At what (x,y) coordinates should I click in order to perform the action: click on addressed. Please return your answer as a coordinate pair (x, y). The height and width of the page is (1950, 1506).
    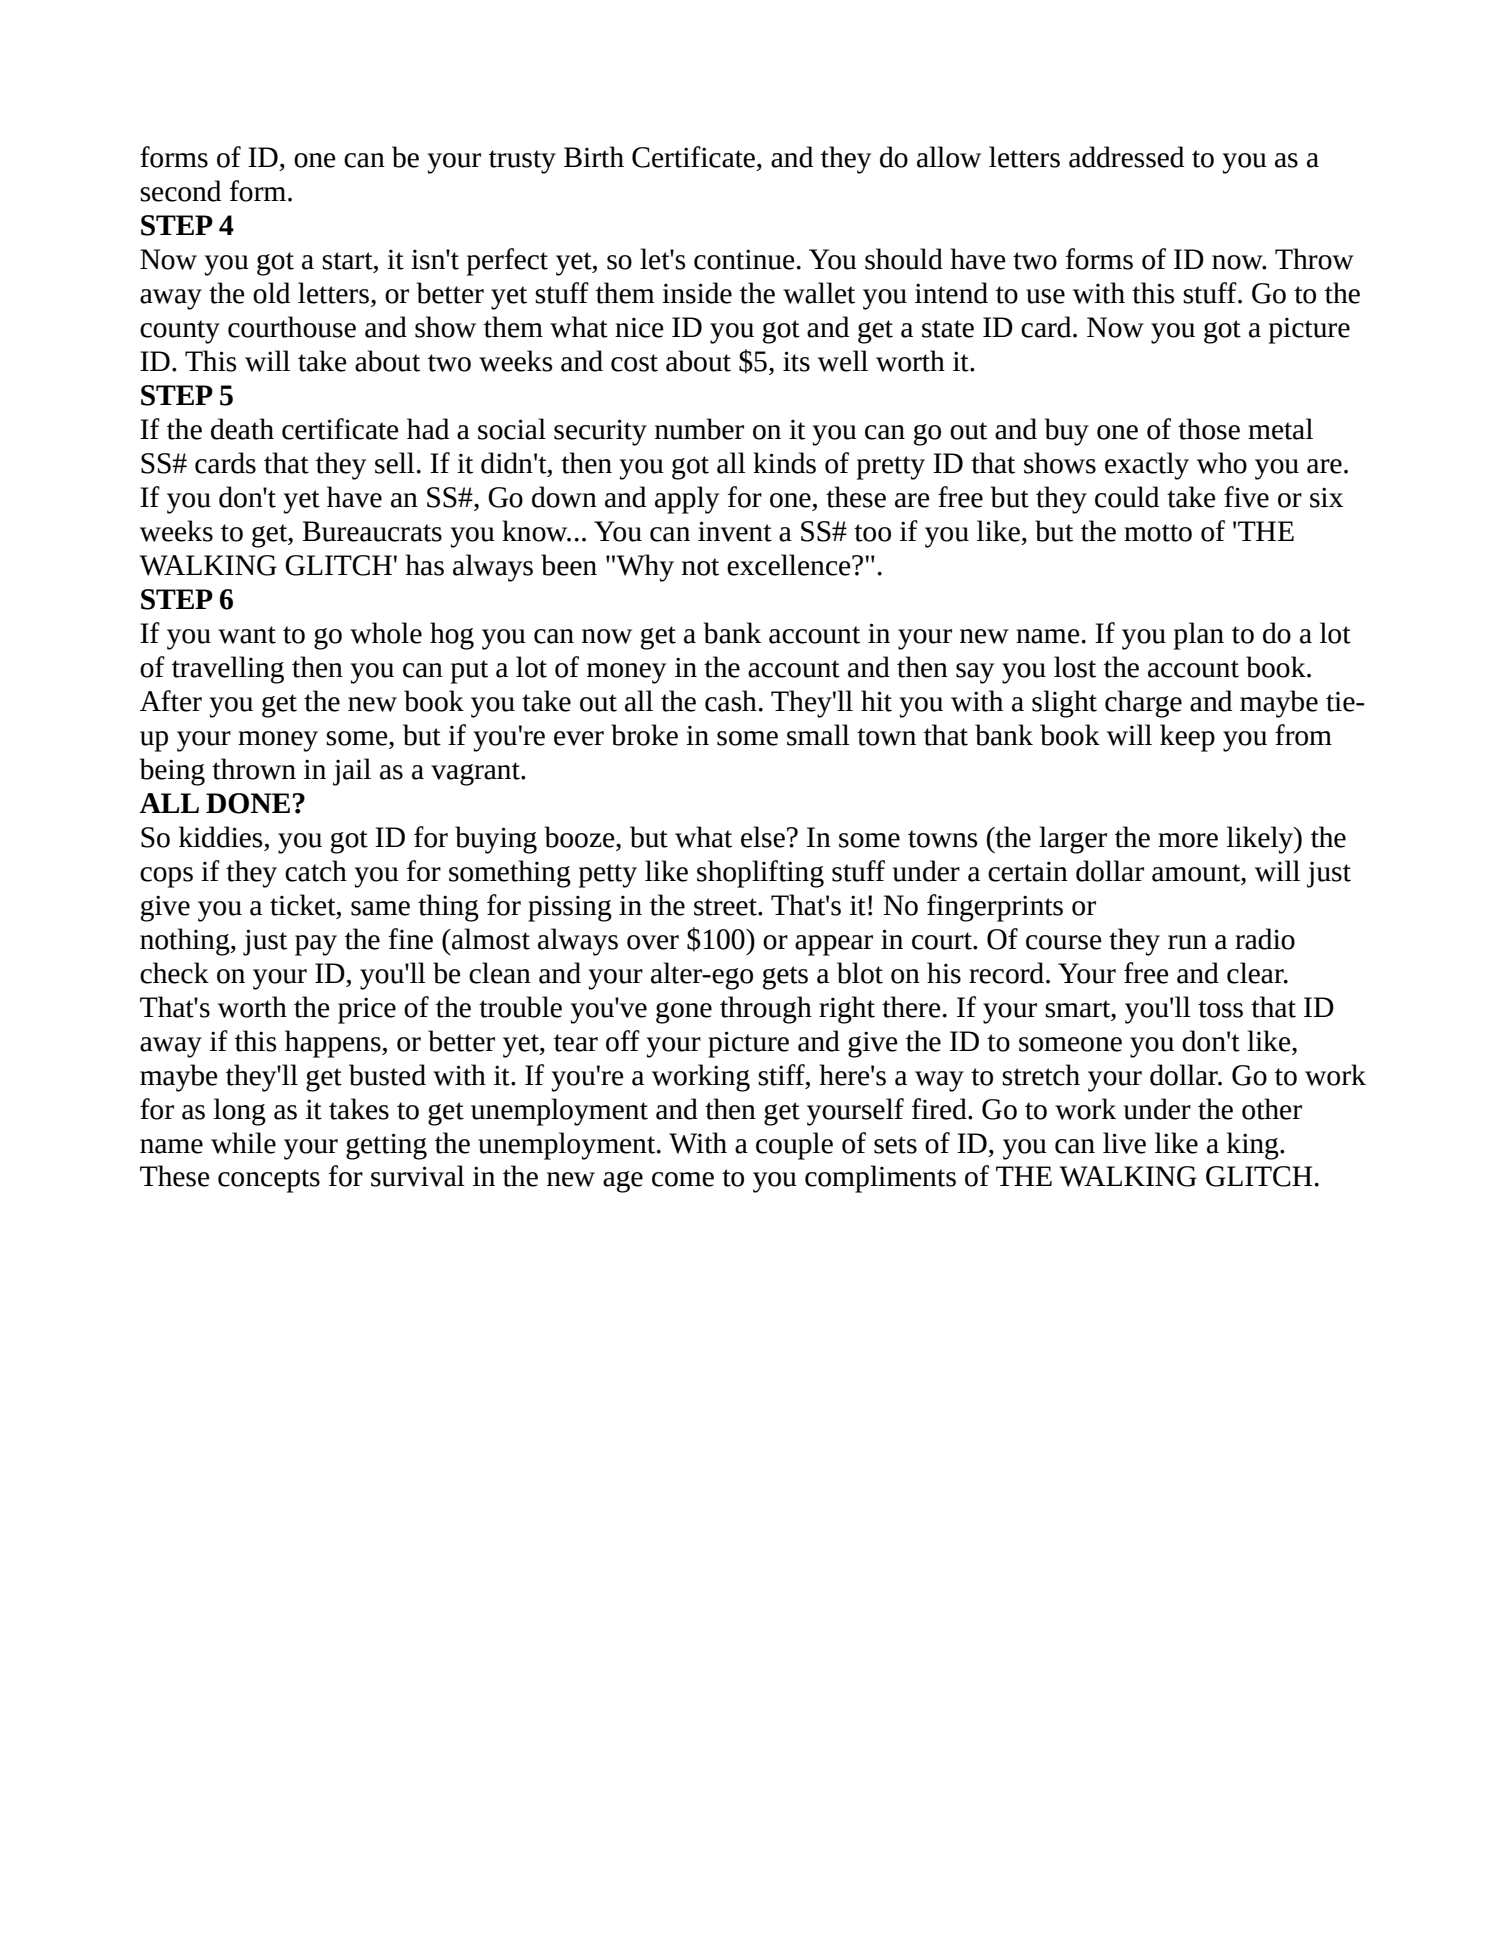
    Looking at the image, I should click on (1126, 157).
